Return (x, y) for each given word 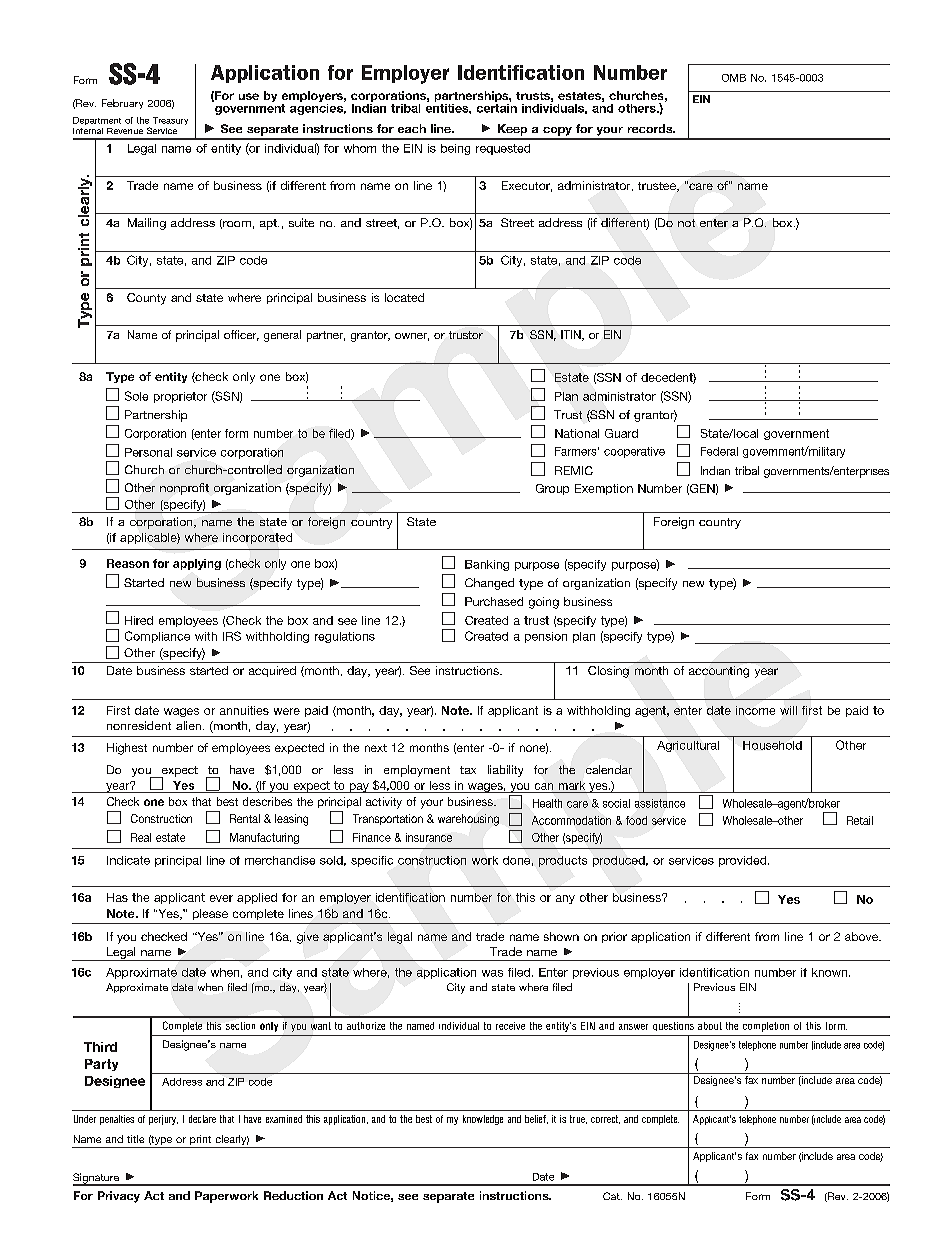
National (577, 433)
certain (497, 107)
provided (744, 861)
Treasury (170, 121)
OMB (734, 78)
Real (141, 837)
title (135, 1139)
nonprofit (184, 489)
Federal (719, 451)
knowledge (483, 1120)
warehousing (468, 820)
